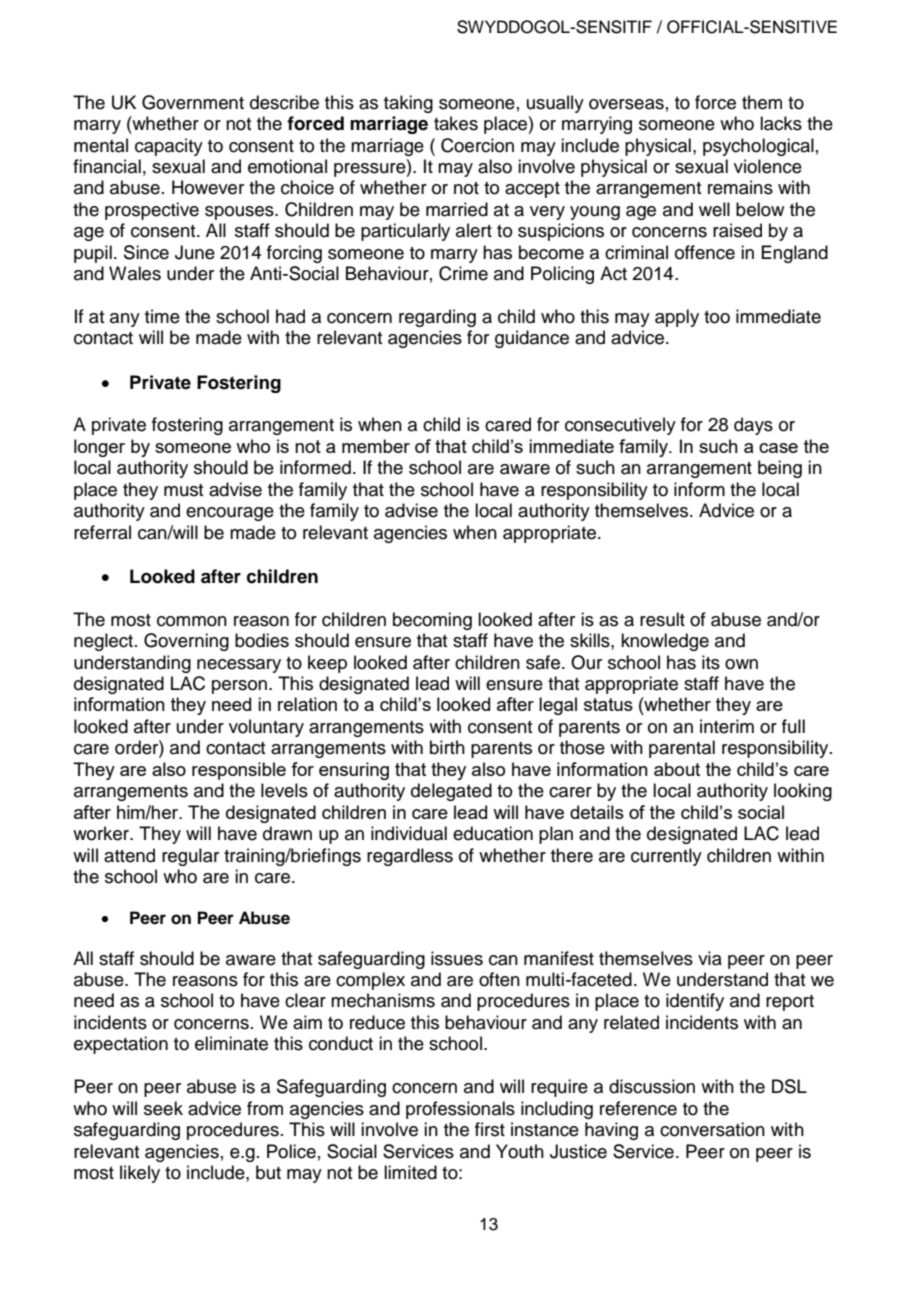 This image has height=1308, width=924. I want to click on takes, so click(456, 123).
